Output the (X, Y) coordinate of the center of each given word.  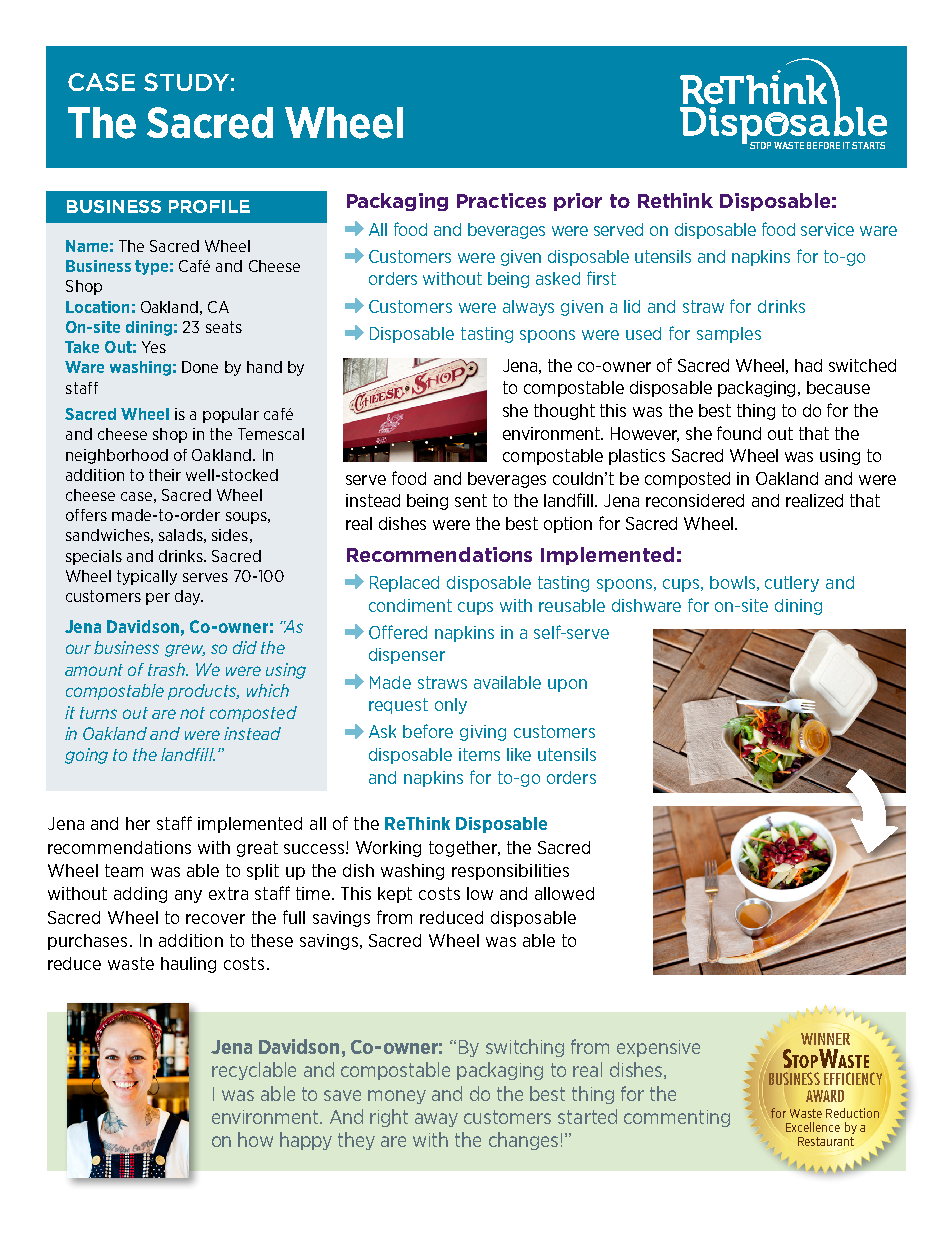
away (436, 1120)
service (827, 229)
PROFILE (209, 206)
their (165, 475)
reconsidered (695, 500)
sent (471, 500)
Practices (501, 200)
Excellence (813, 1127)
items (479, 754)
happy (306, 1141)
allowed (564, 893)
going (86, 756)
